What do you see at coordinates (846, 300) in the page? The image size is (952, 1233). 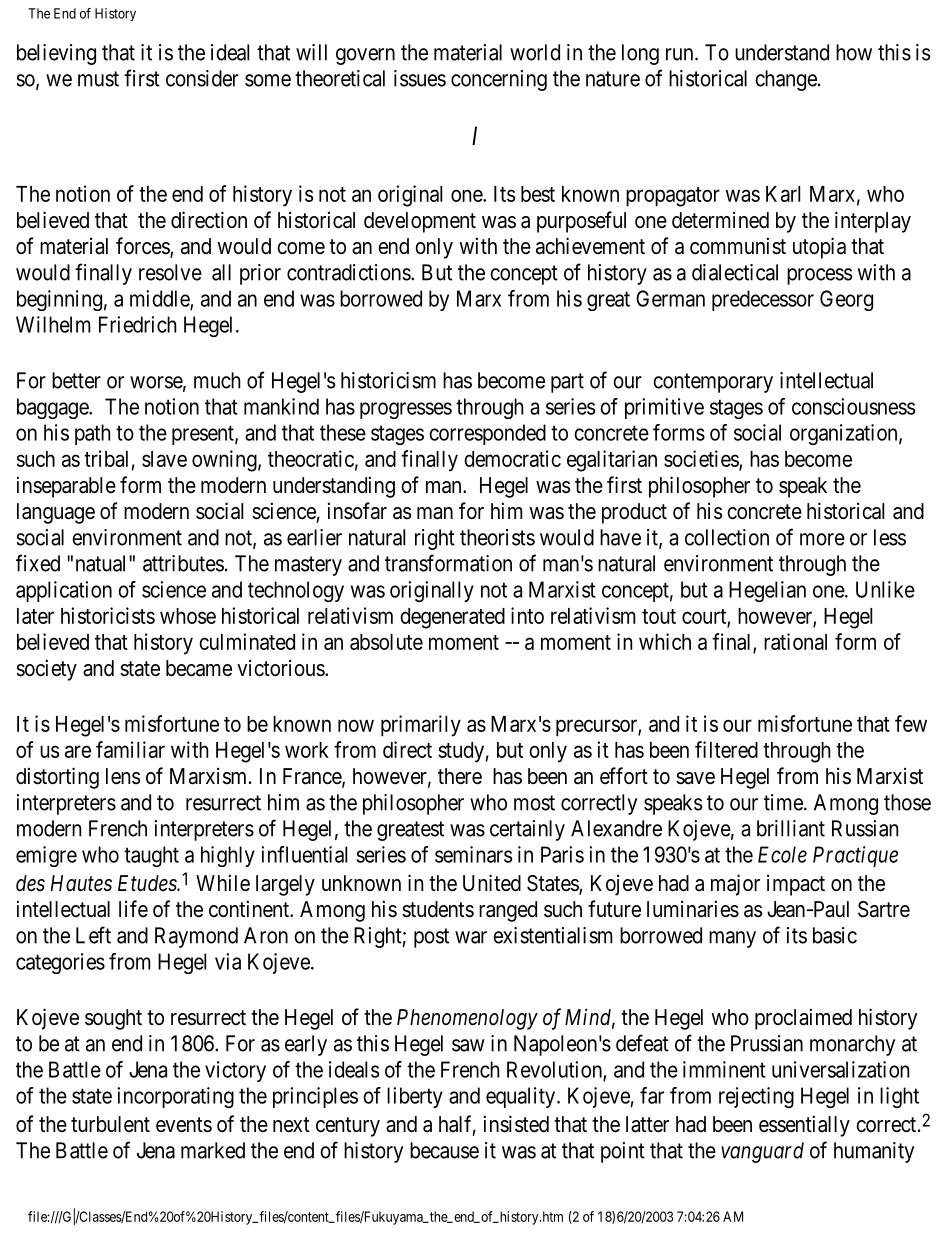 I see `Georg` at bounding box center [846, 300].
